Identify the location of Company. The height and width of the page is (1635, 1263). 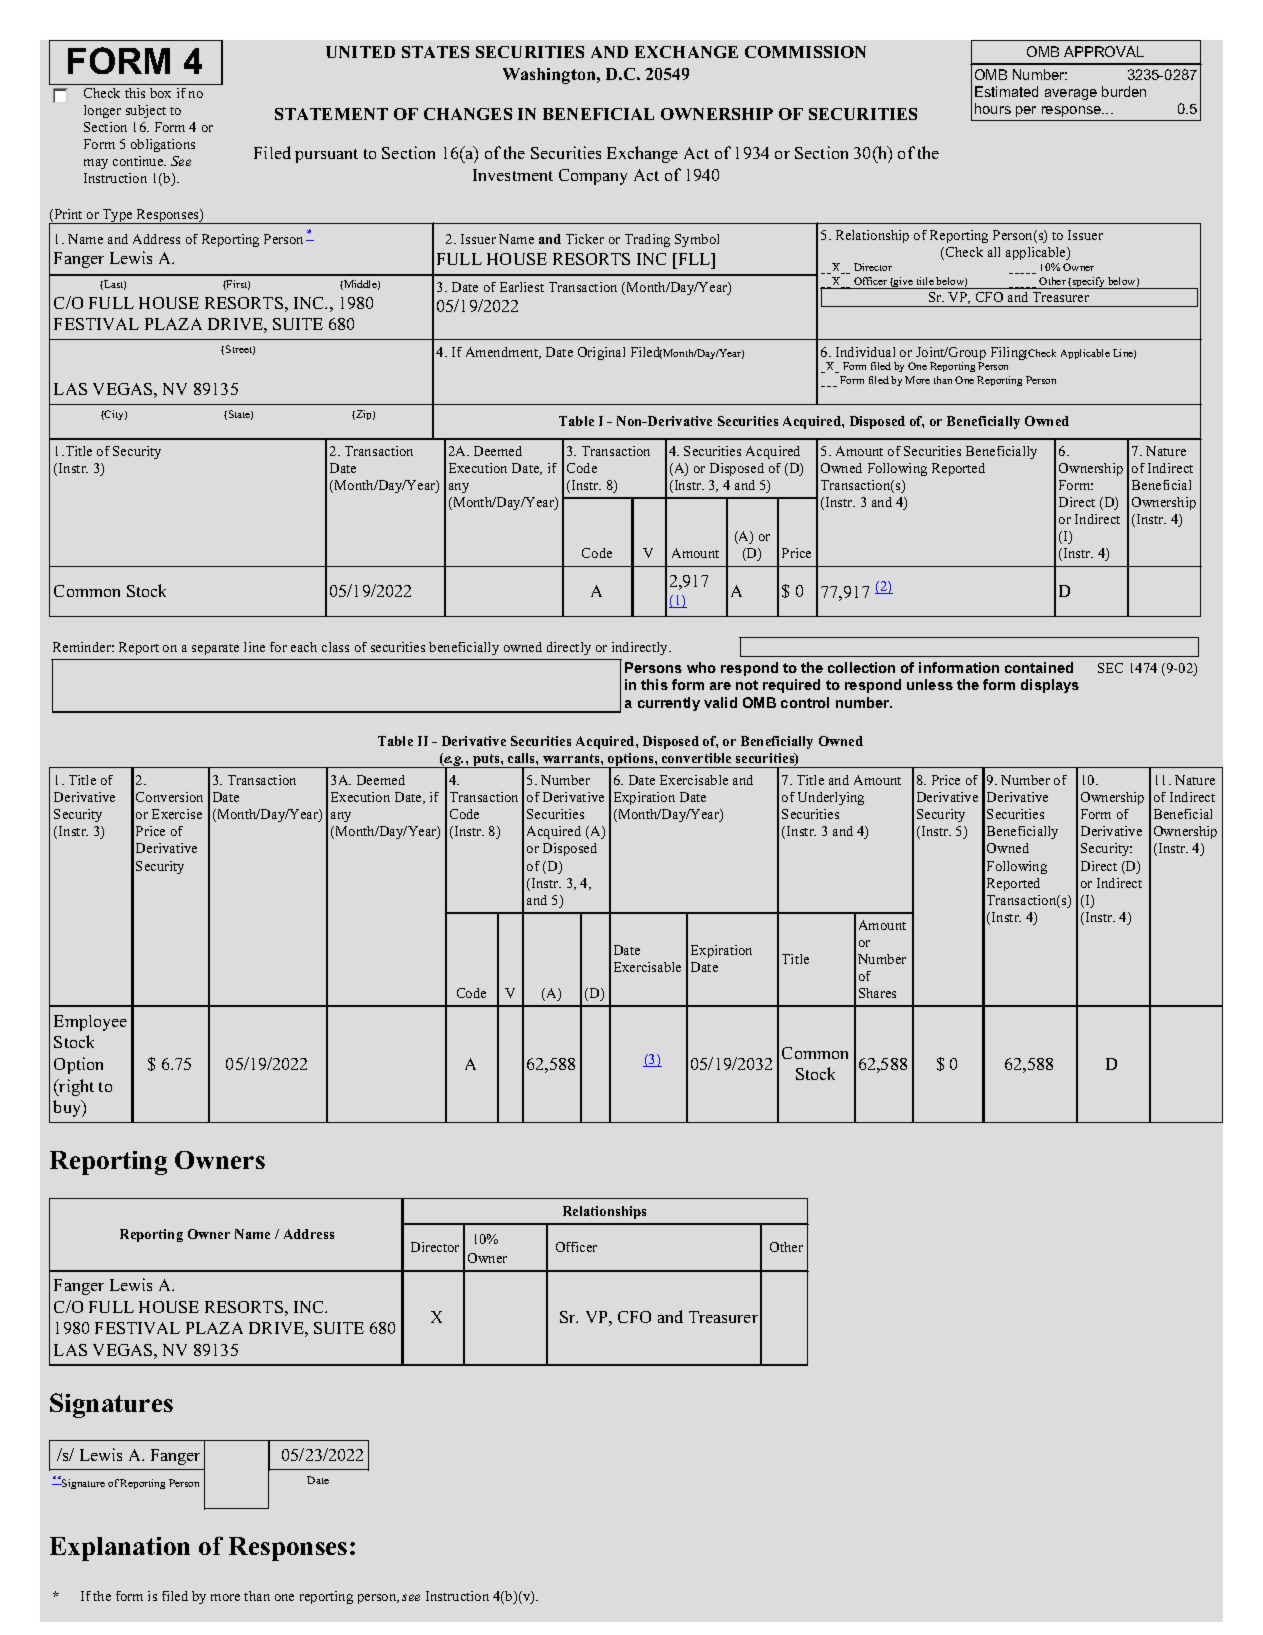
(593, 177).
